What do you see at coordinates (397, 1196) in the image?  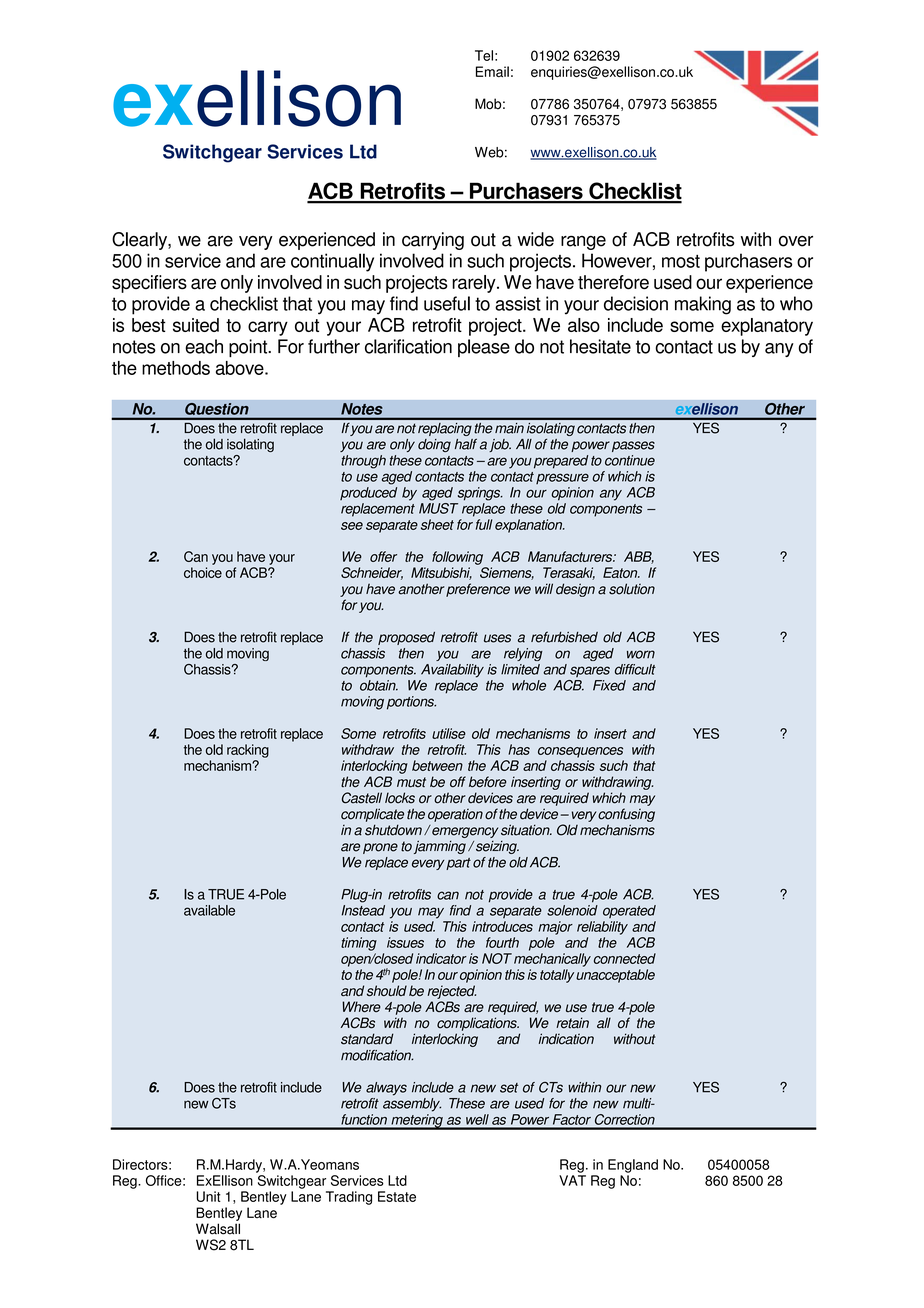 I see `Estate` at bounding box center [397, 1196].
